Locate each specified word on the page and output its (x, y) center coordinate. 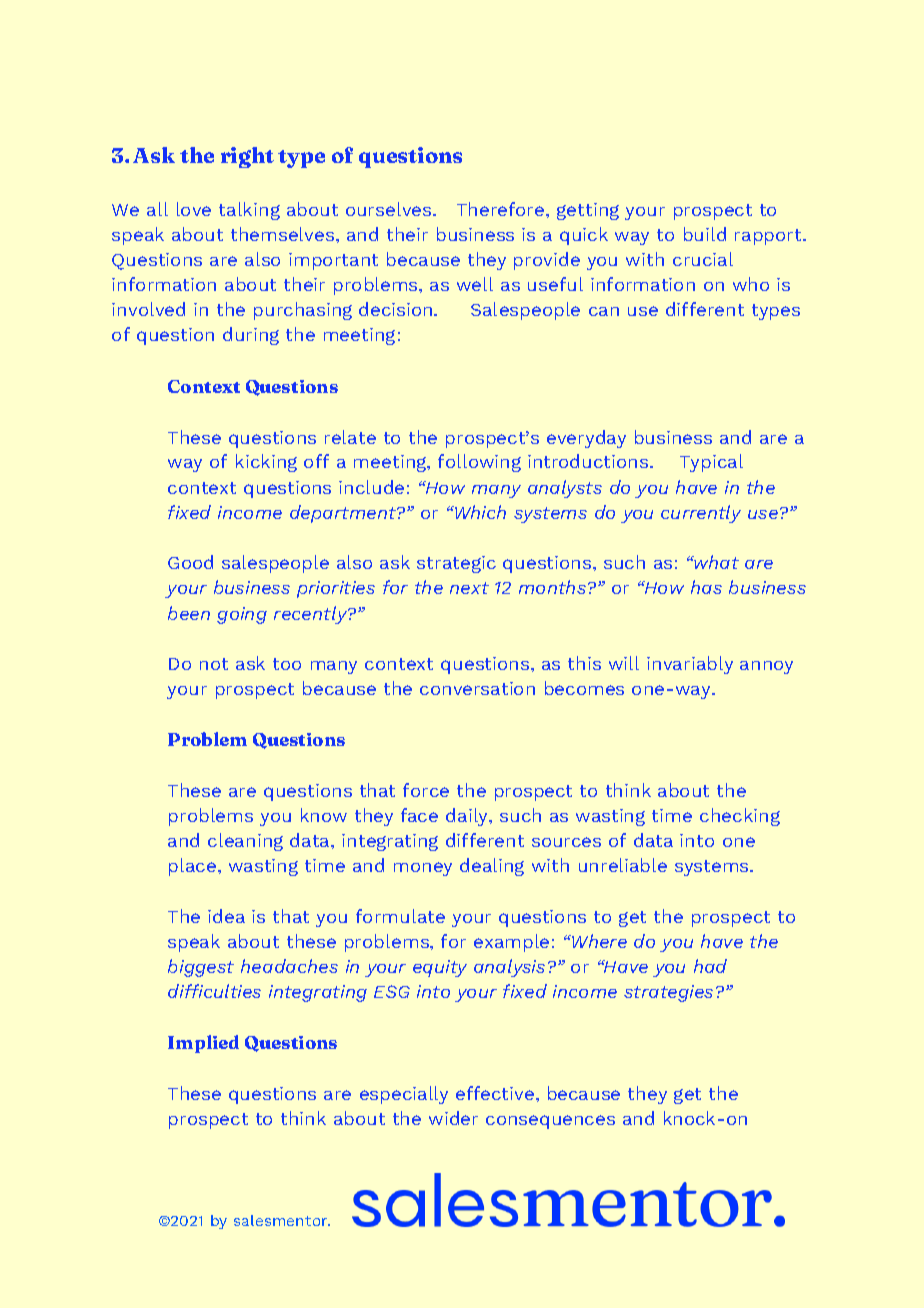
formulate (400, 916)
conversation (477, 688)
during (251, 336)
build (705, 234)
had (710, 966)
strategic (456, 564)
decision (397, 309)
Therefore (502, 209)
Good (190, 562)
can (604, 311)
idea (226, 916)
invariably (690, 665)
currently (701, 514)
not (214, 664)
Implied (203, 1044)
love (194, 209)
